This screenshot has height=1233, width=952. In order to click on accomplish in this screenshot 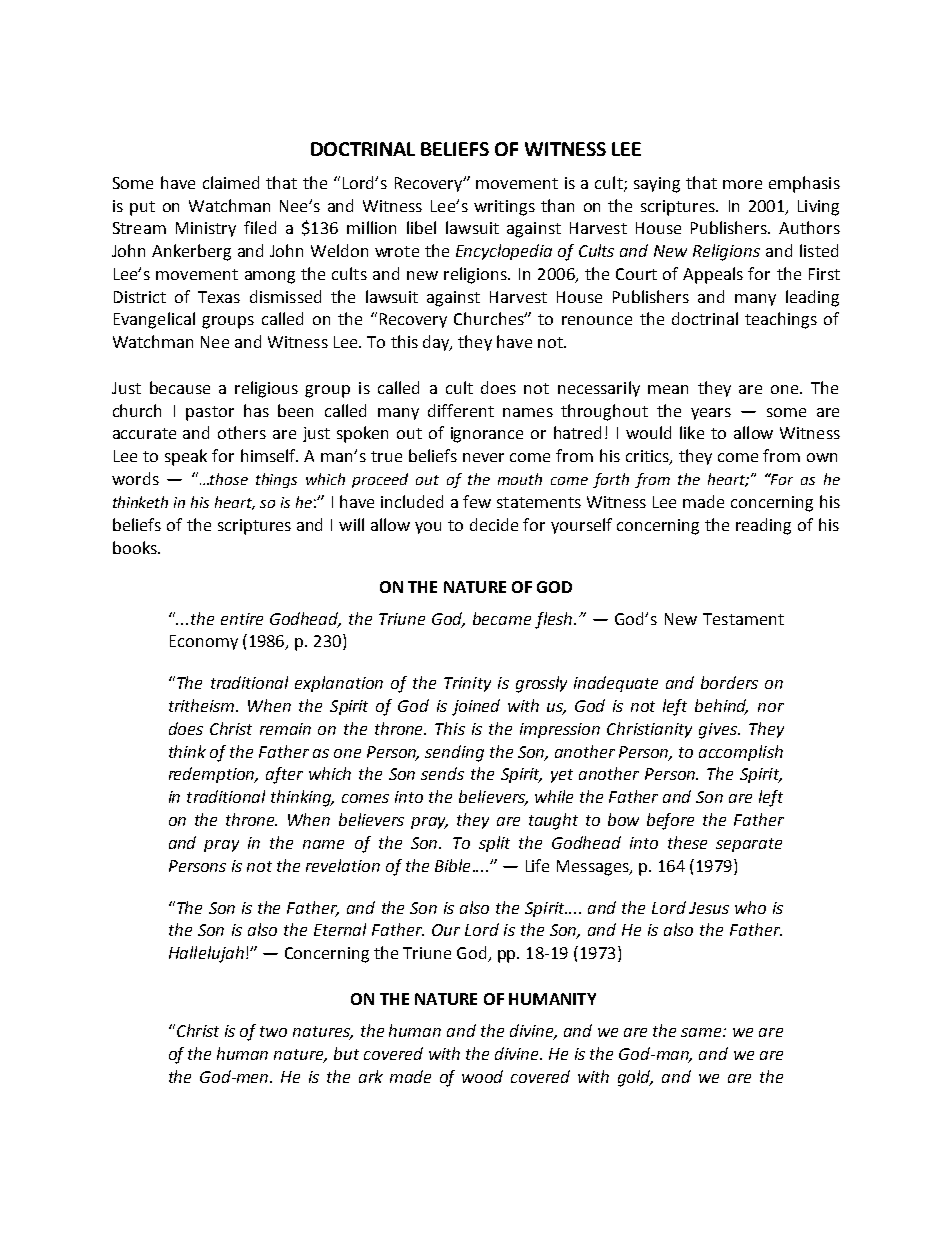, I will do `click(741, 753)`.
